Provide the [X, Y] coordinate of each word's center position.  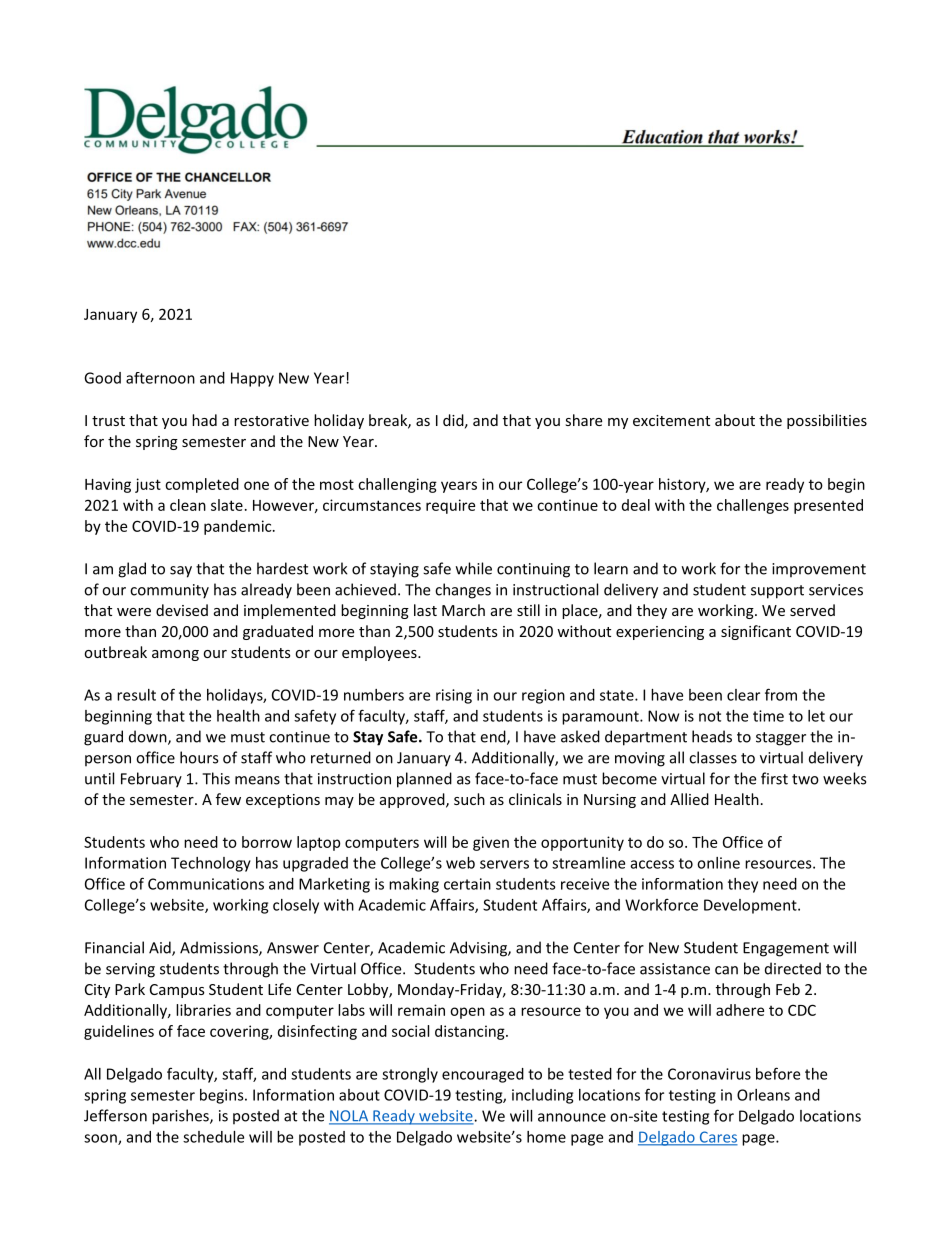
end [494, 737]
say [181, 572]
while [474, 568]
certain [467, 884]
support [777, 592]
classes [713, 757]
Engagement [786, 949]
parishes [181, 1117]
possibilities [827, 421]
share [583, 420]
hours [199, 757]
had [204, 420]
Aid [161, 948]
